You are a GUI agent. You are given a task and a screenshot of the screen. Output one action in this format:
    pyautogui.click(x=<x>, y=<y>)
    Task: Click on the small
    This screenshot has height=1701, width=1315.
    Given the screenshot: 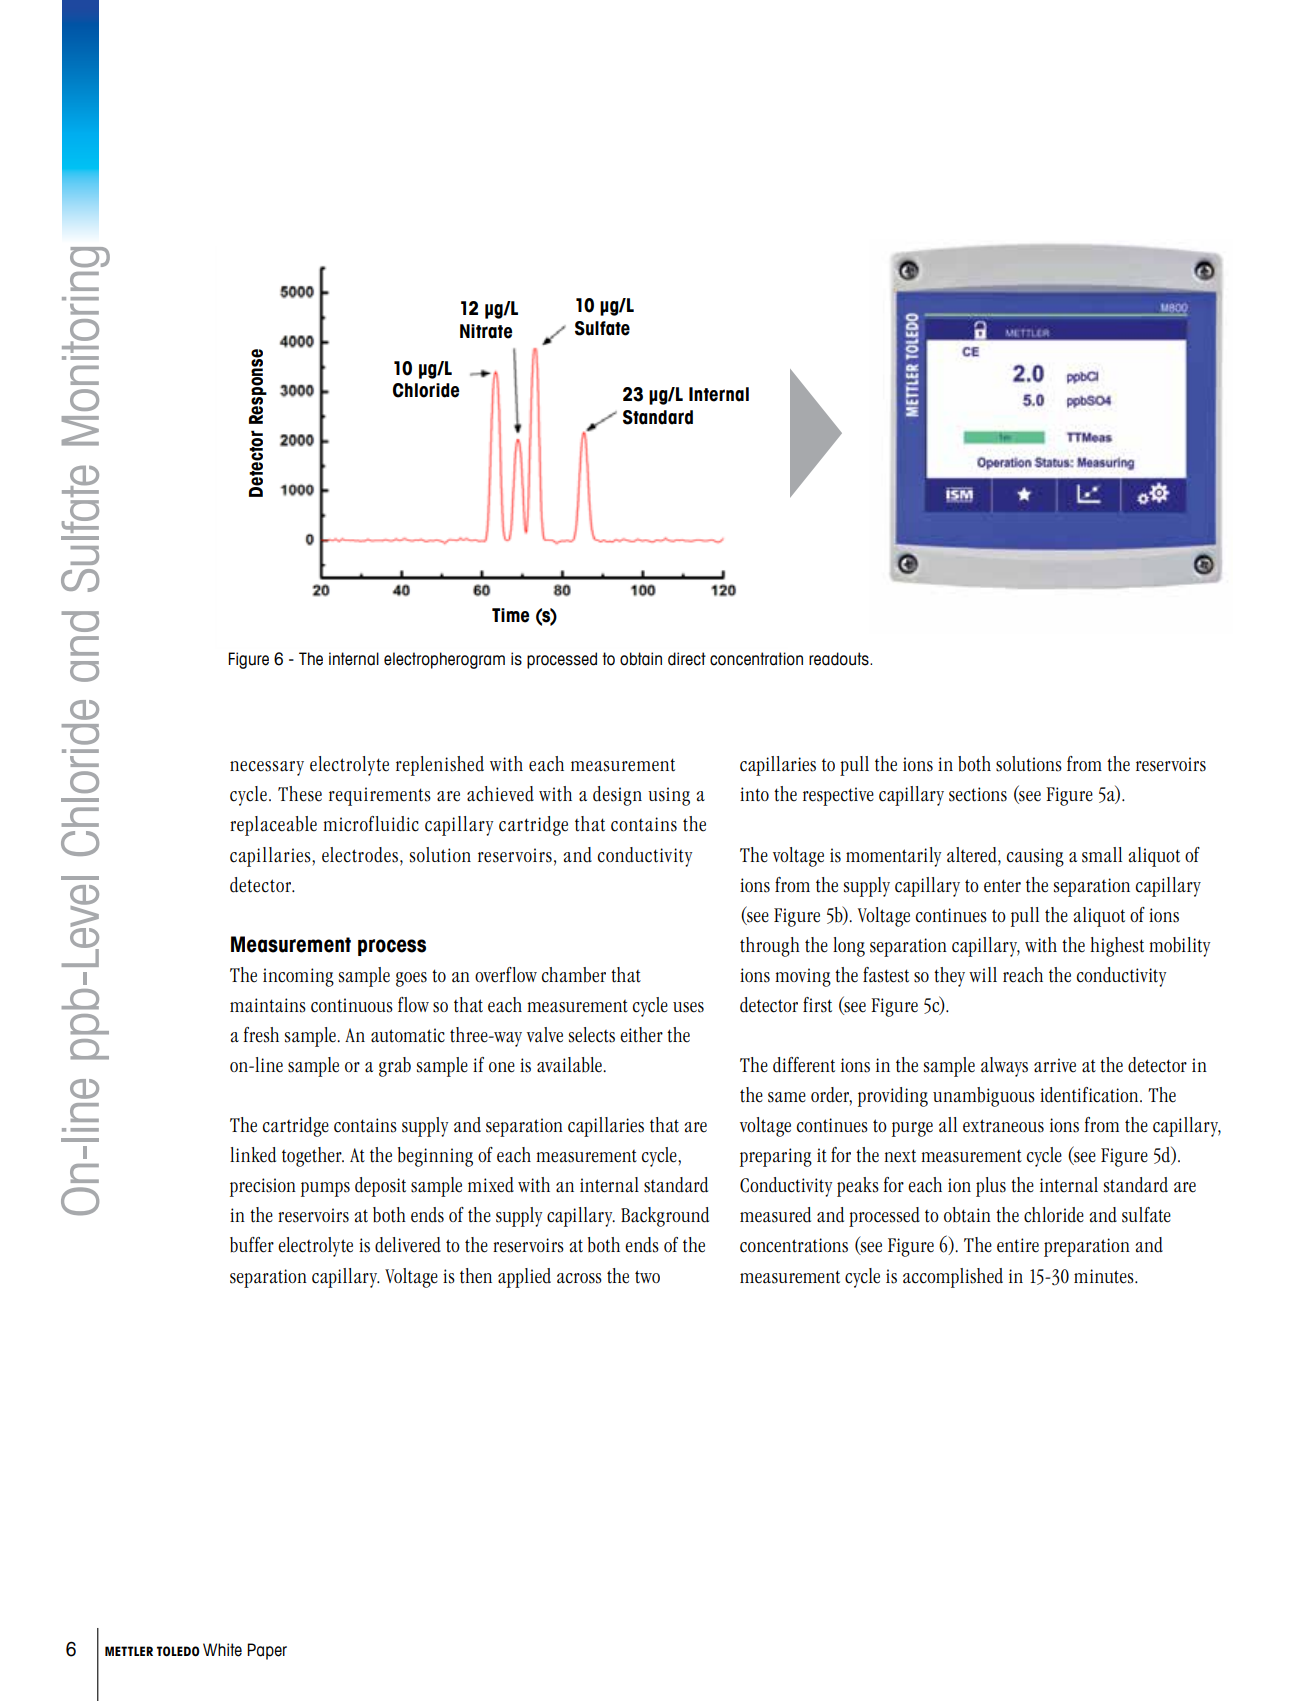 What is the action you would take?
    pyautogui.click(x=1102, y=855)
